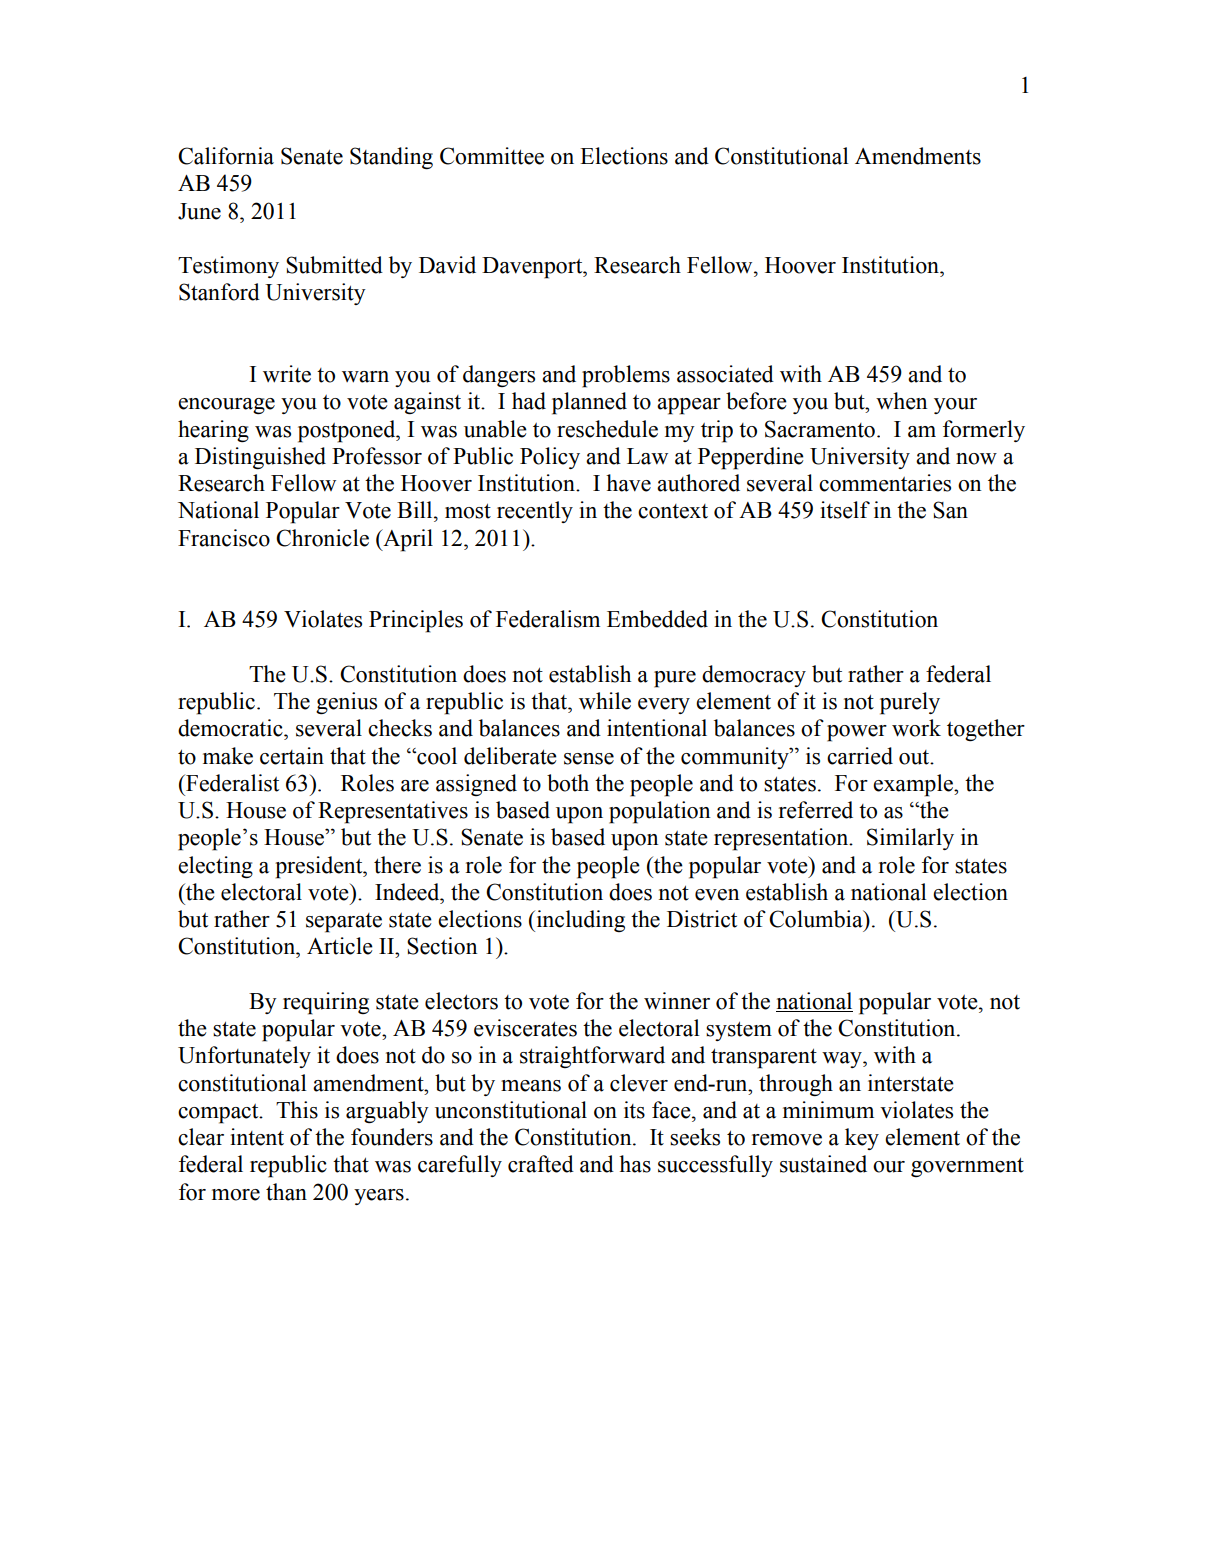 The height and width of the screenshot is (1564, 1209). I want to click on California, so click(226, 156).
